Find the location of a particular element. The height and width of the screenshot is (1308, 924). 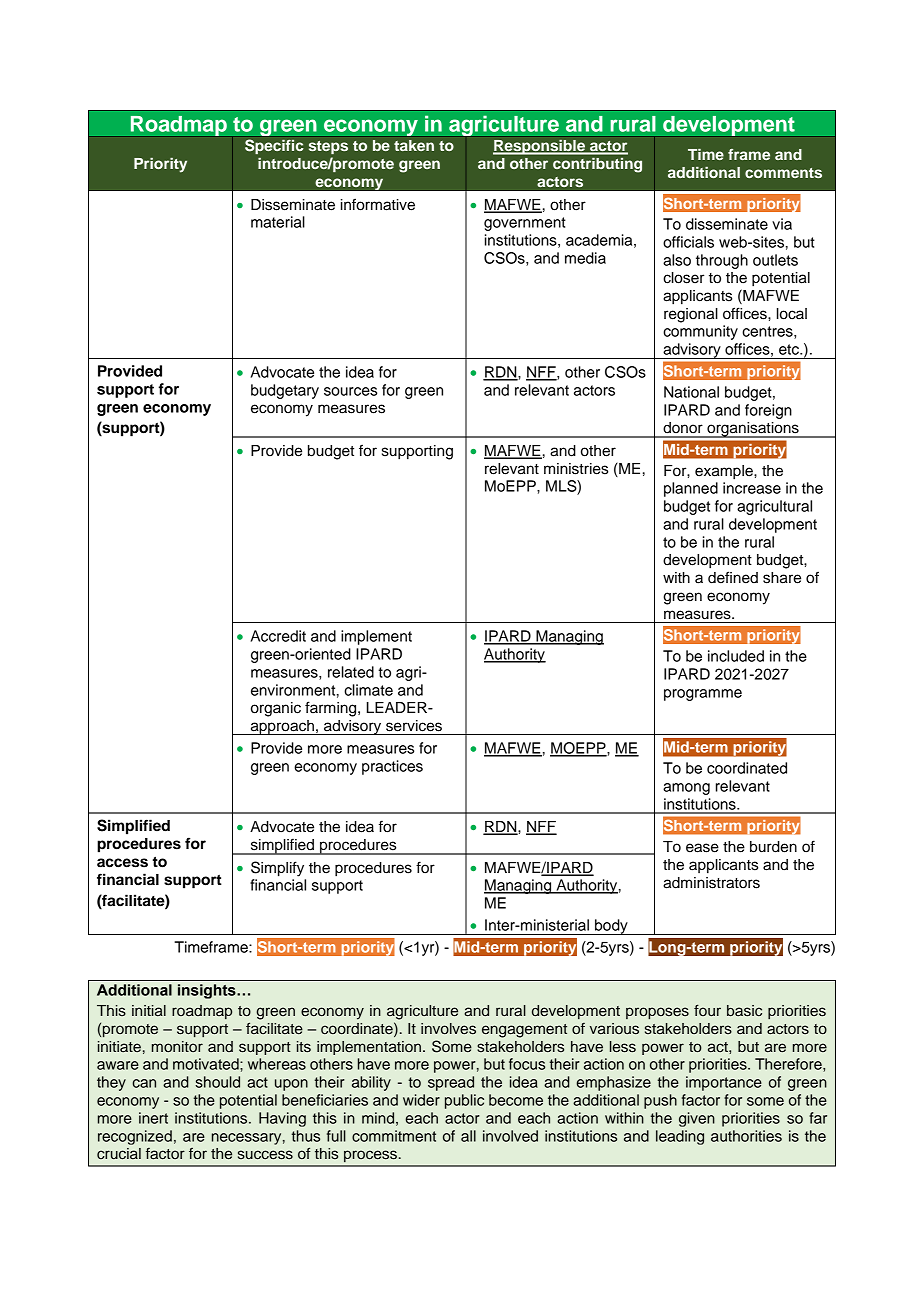

administrators is located at coordinates (711, 883).
